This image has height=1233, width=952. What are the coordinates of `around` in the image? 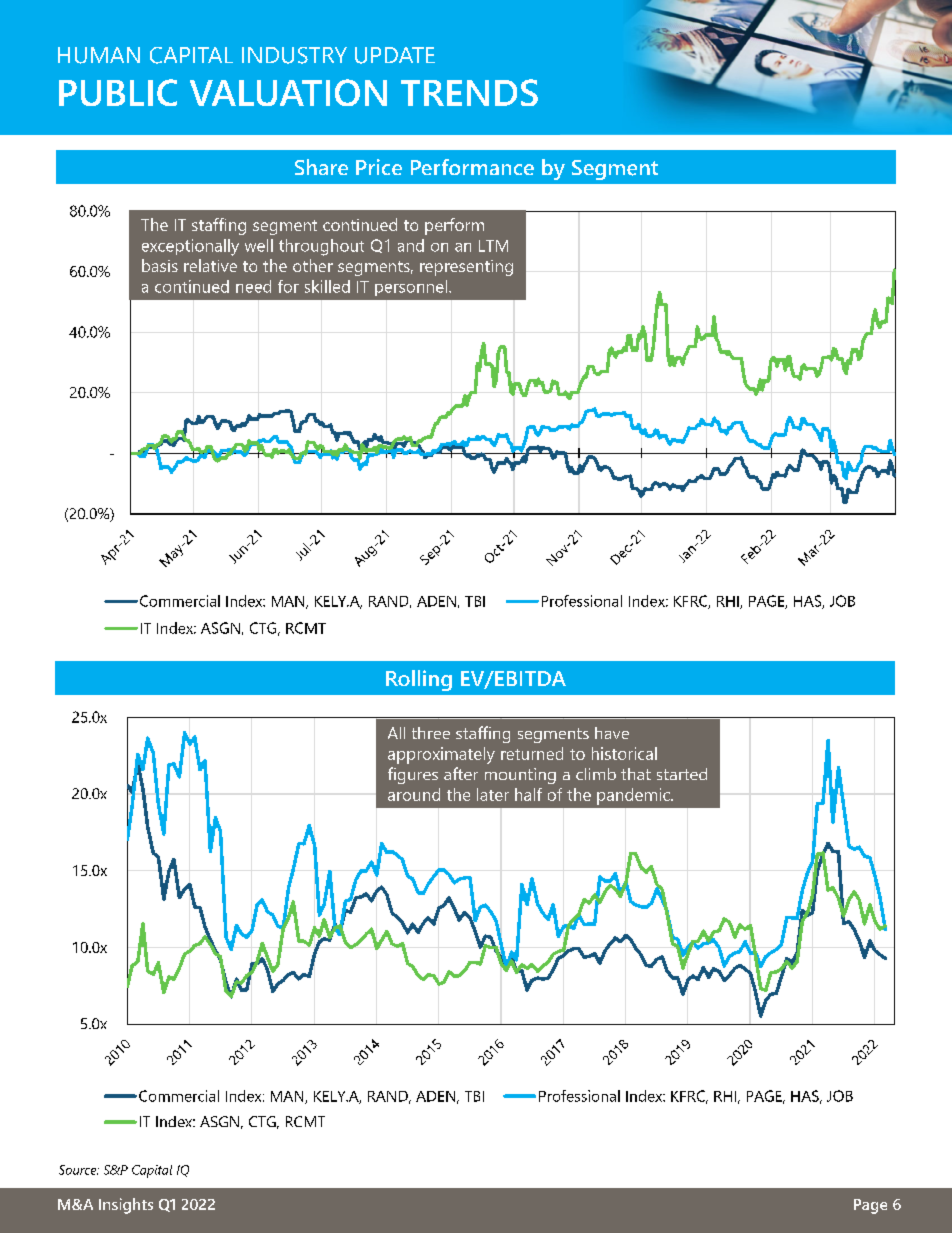 It's located at (414, 794).
